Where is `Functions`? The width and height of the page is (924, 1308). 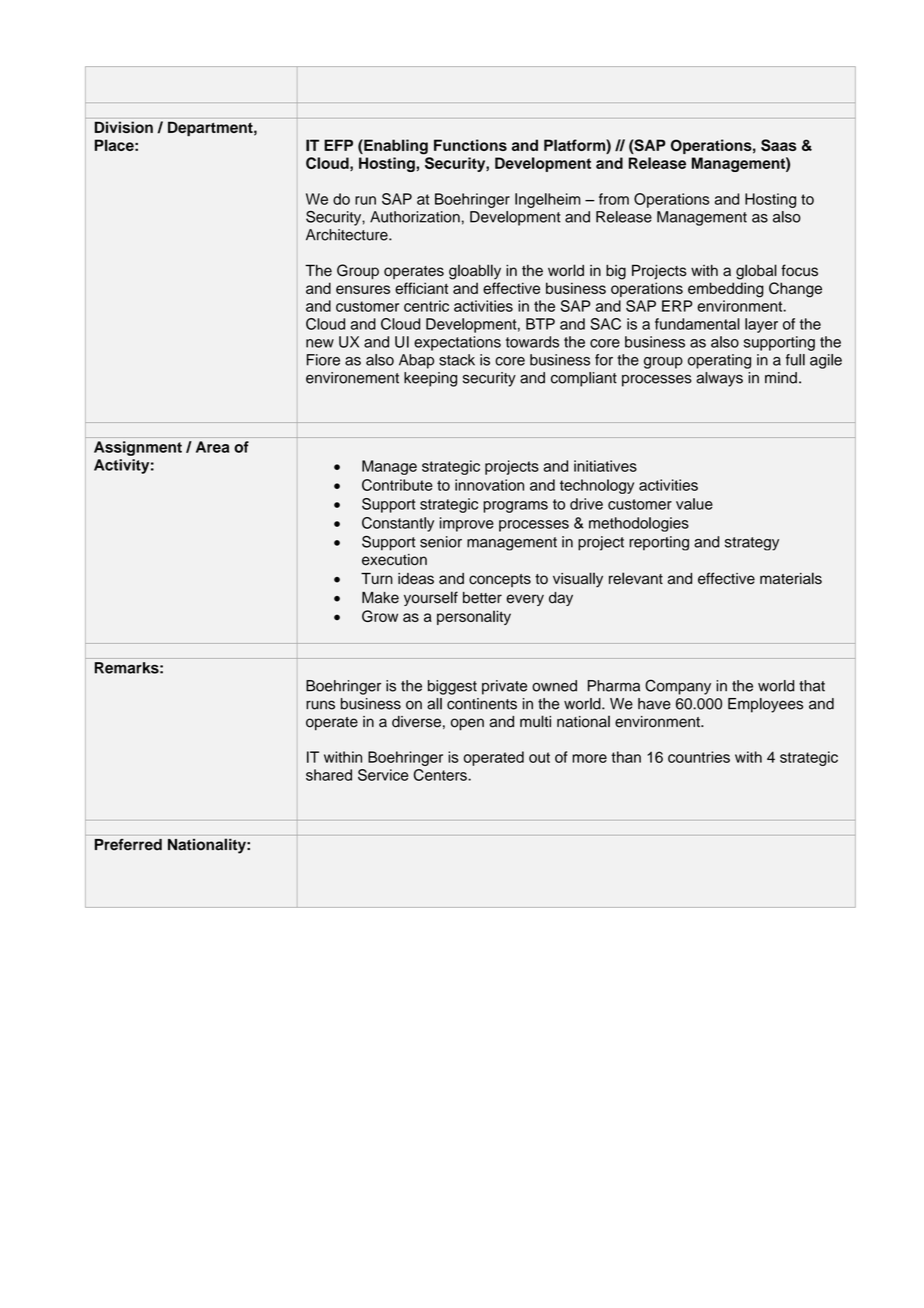
Functions is located at coordinates (470, 145).
